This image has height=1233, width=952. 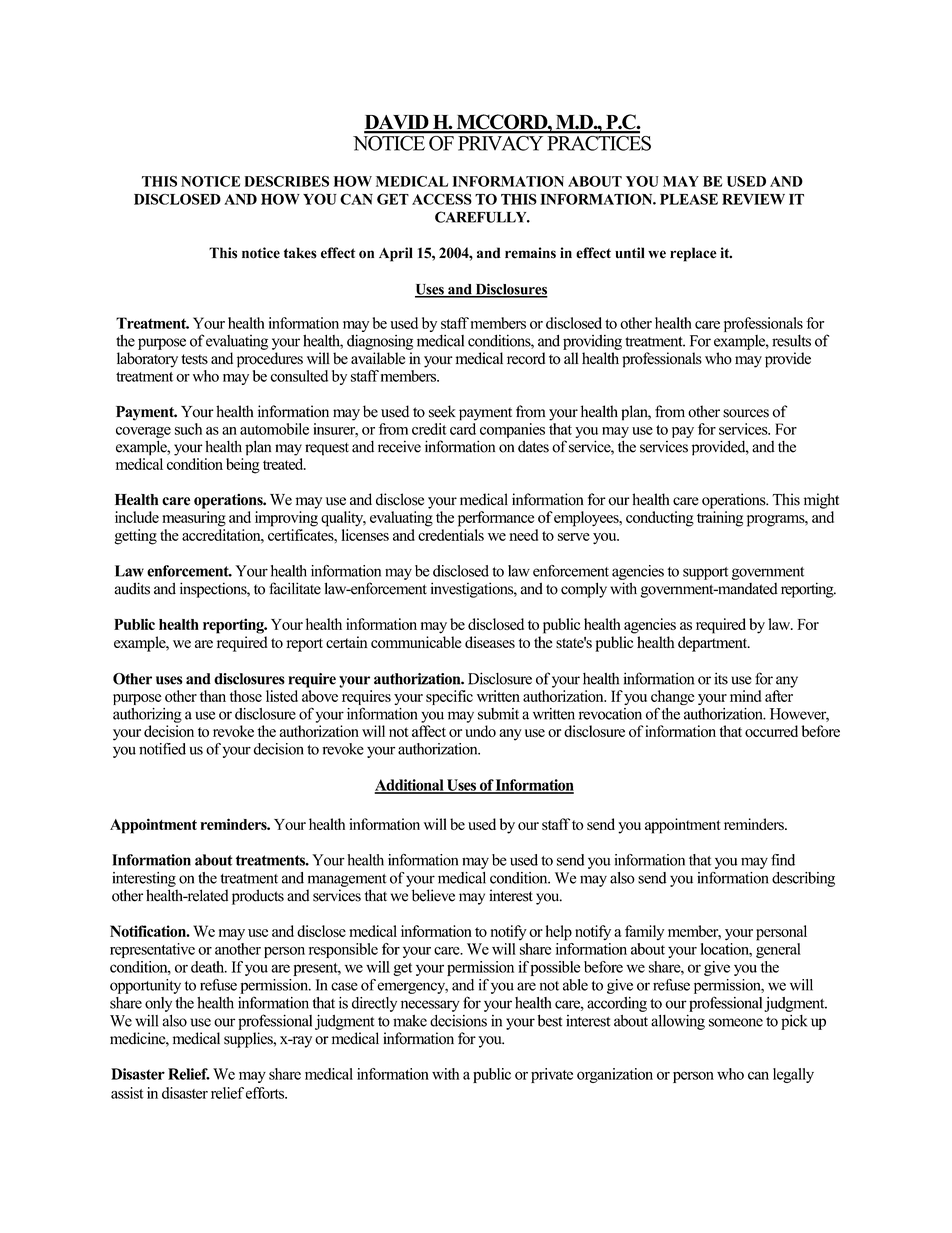 I want to click on notified, so click(x=162, y=749).
